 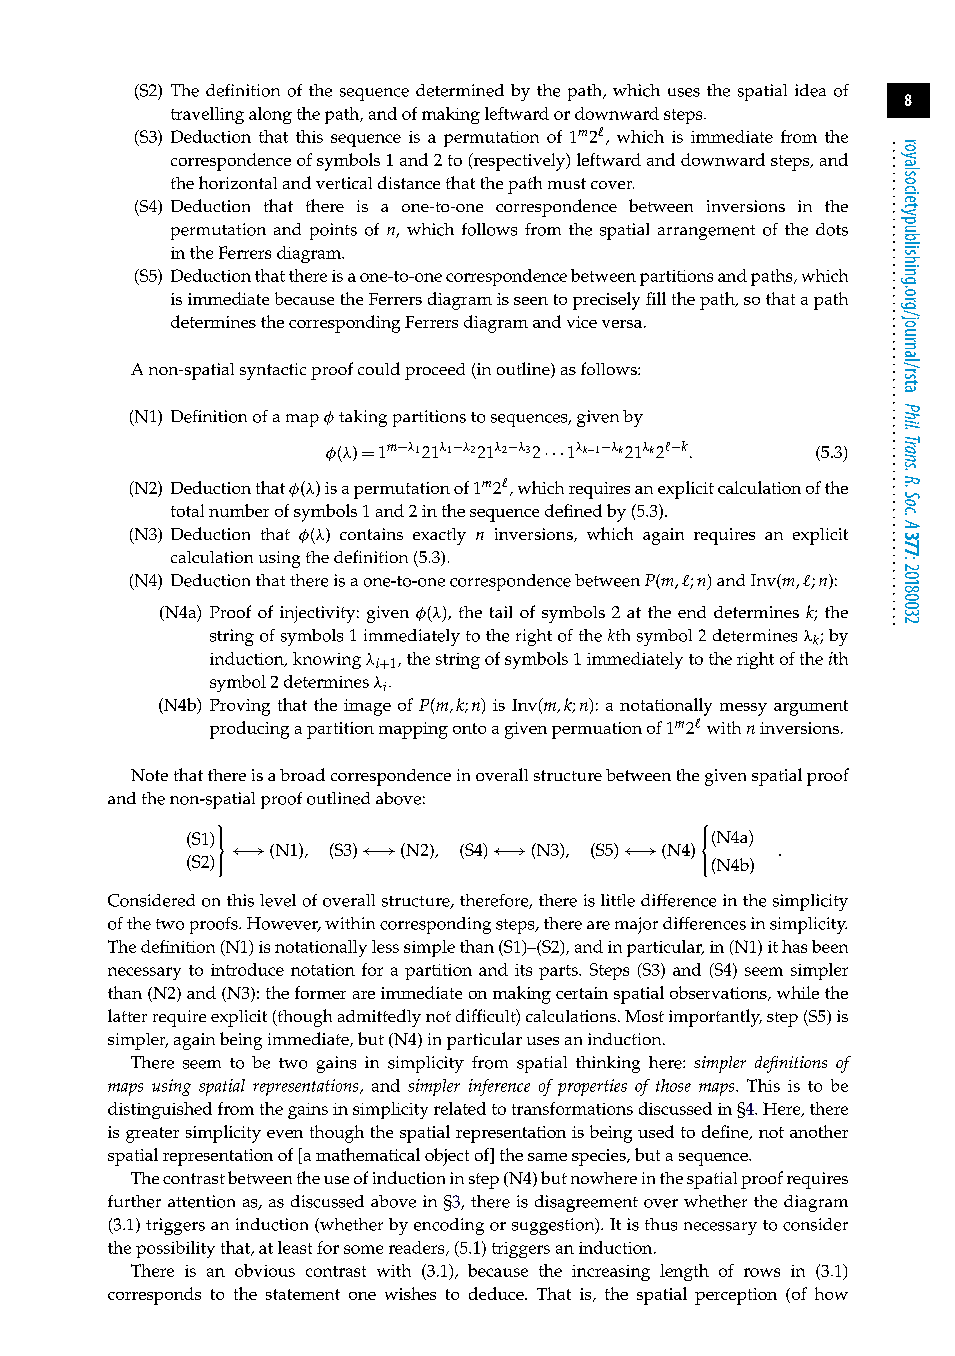 I want to click on travelling, so click(x=207, y=115).
